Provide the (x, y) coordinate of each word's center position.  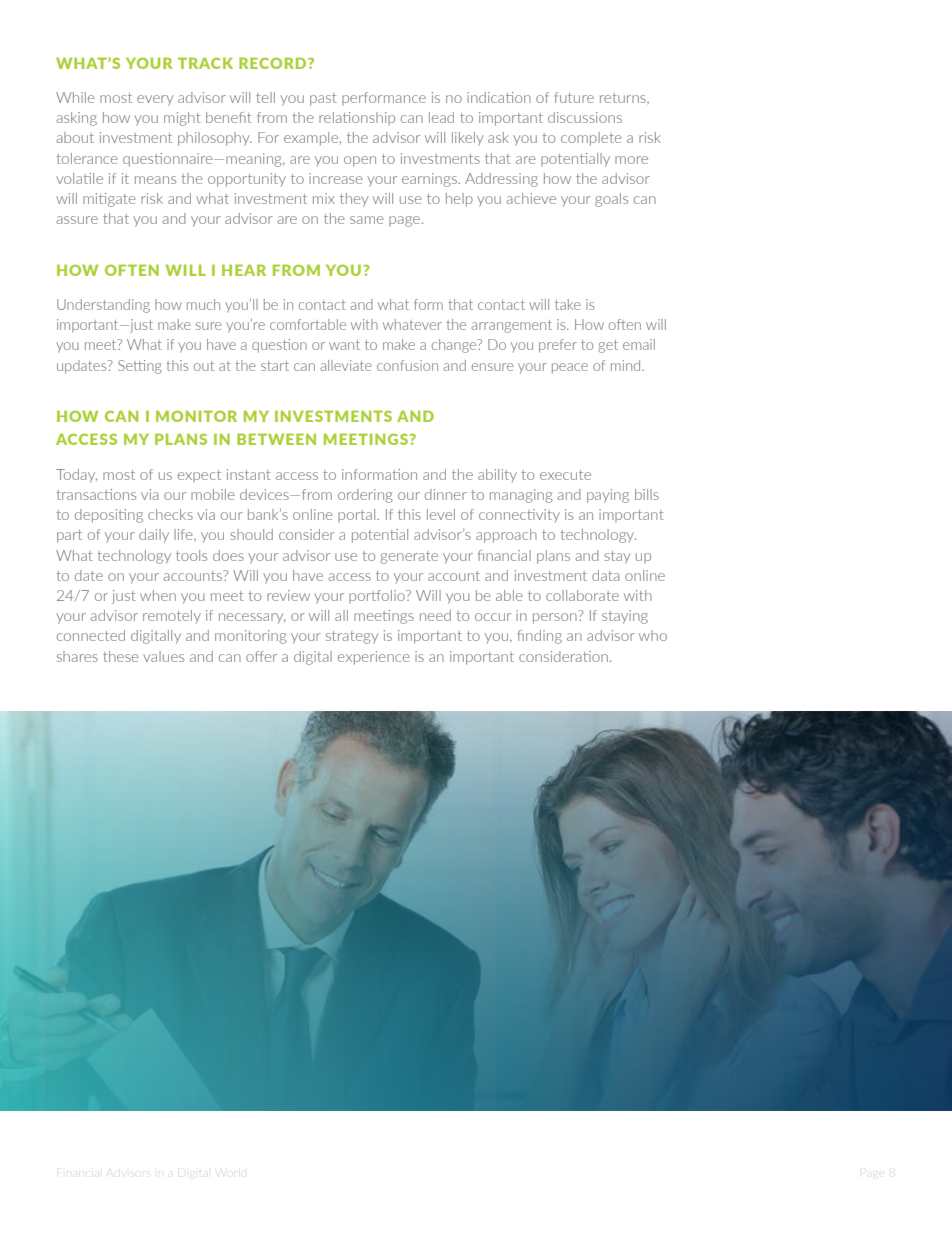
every (155, 100)
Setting (140, 367)
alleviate (346, 365)
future (574, 97)
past (323, 99)
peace (570, 368)
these (121, 656)
